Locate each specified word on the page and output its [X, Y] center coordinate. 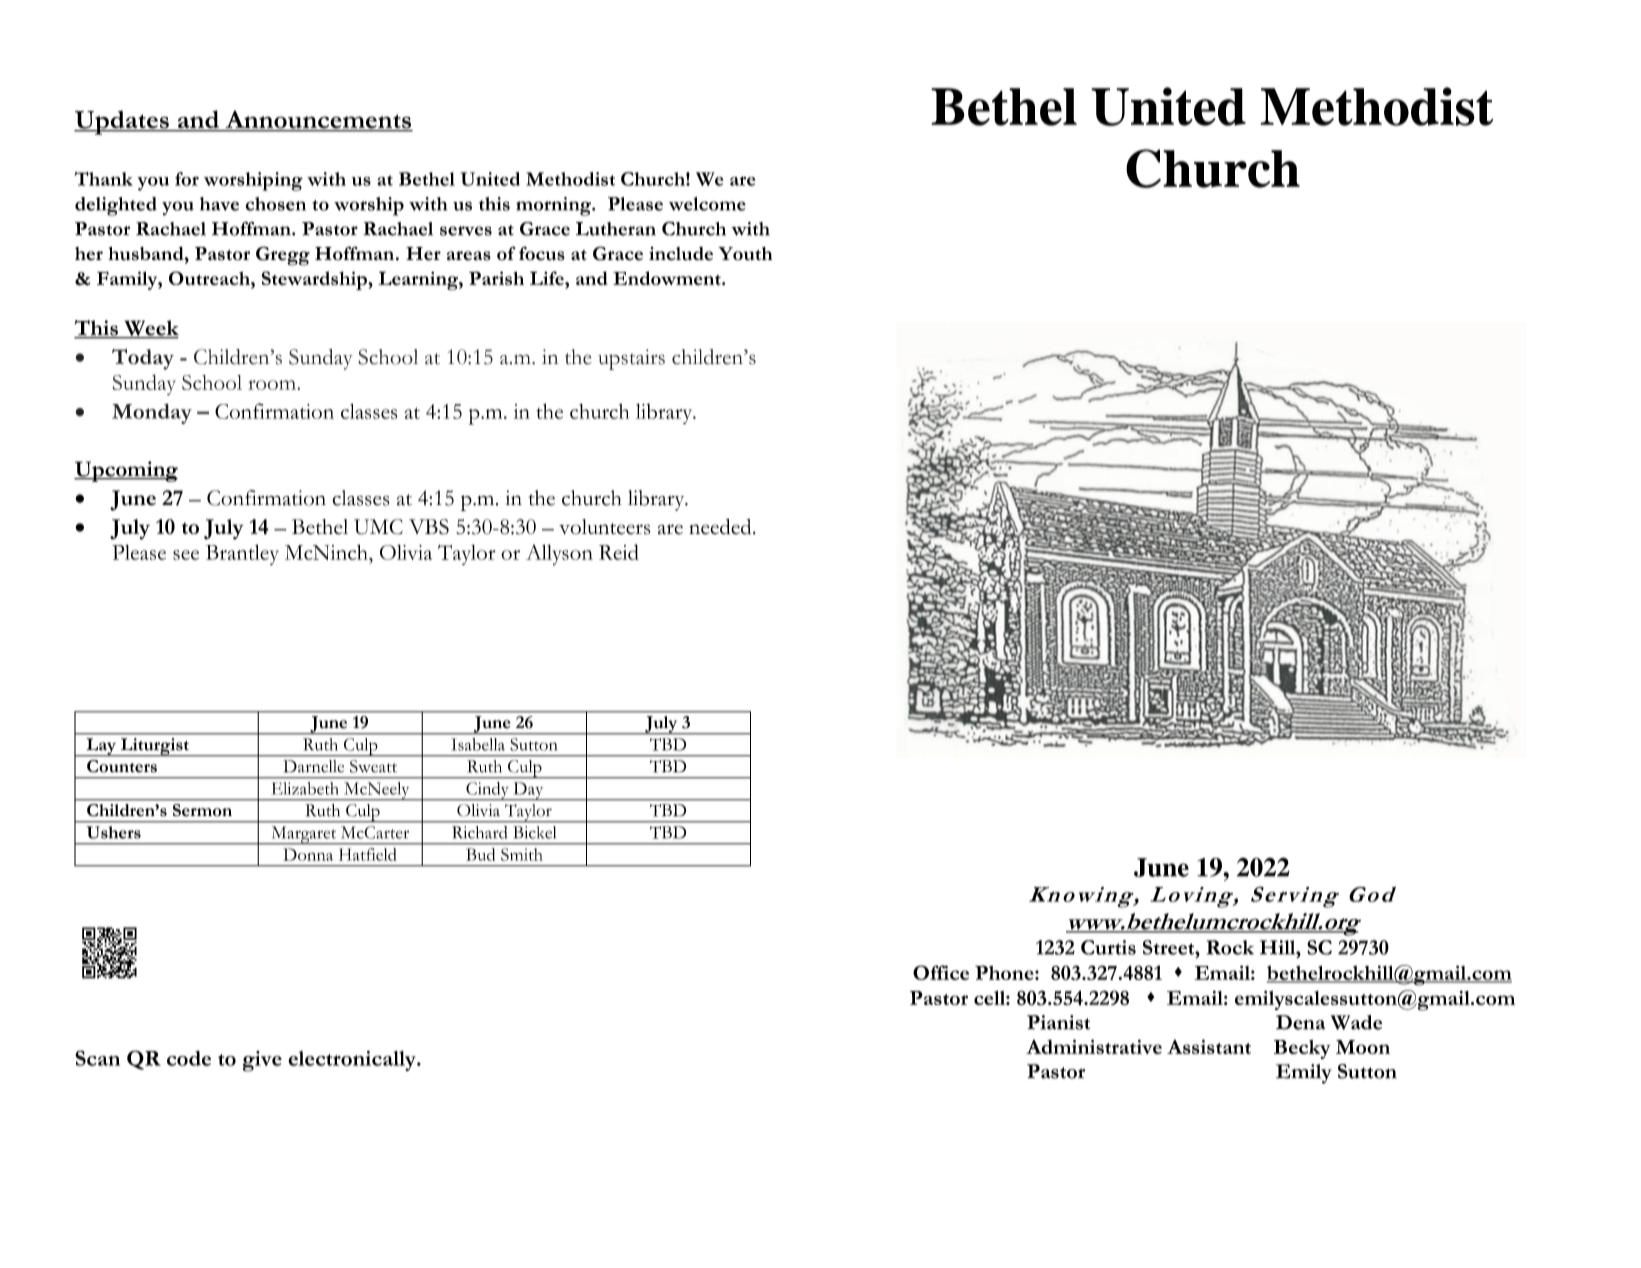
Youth [745, 254]
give [262, 1061]
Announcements [318, 120]
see [186, 555]
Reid [619, 552]
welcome [707, 204]
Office [941, 972]
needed [721, 527]
